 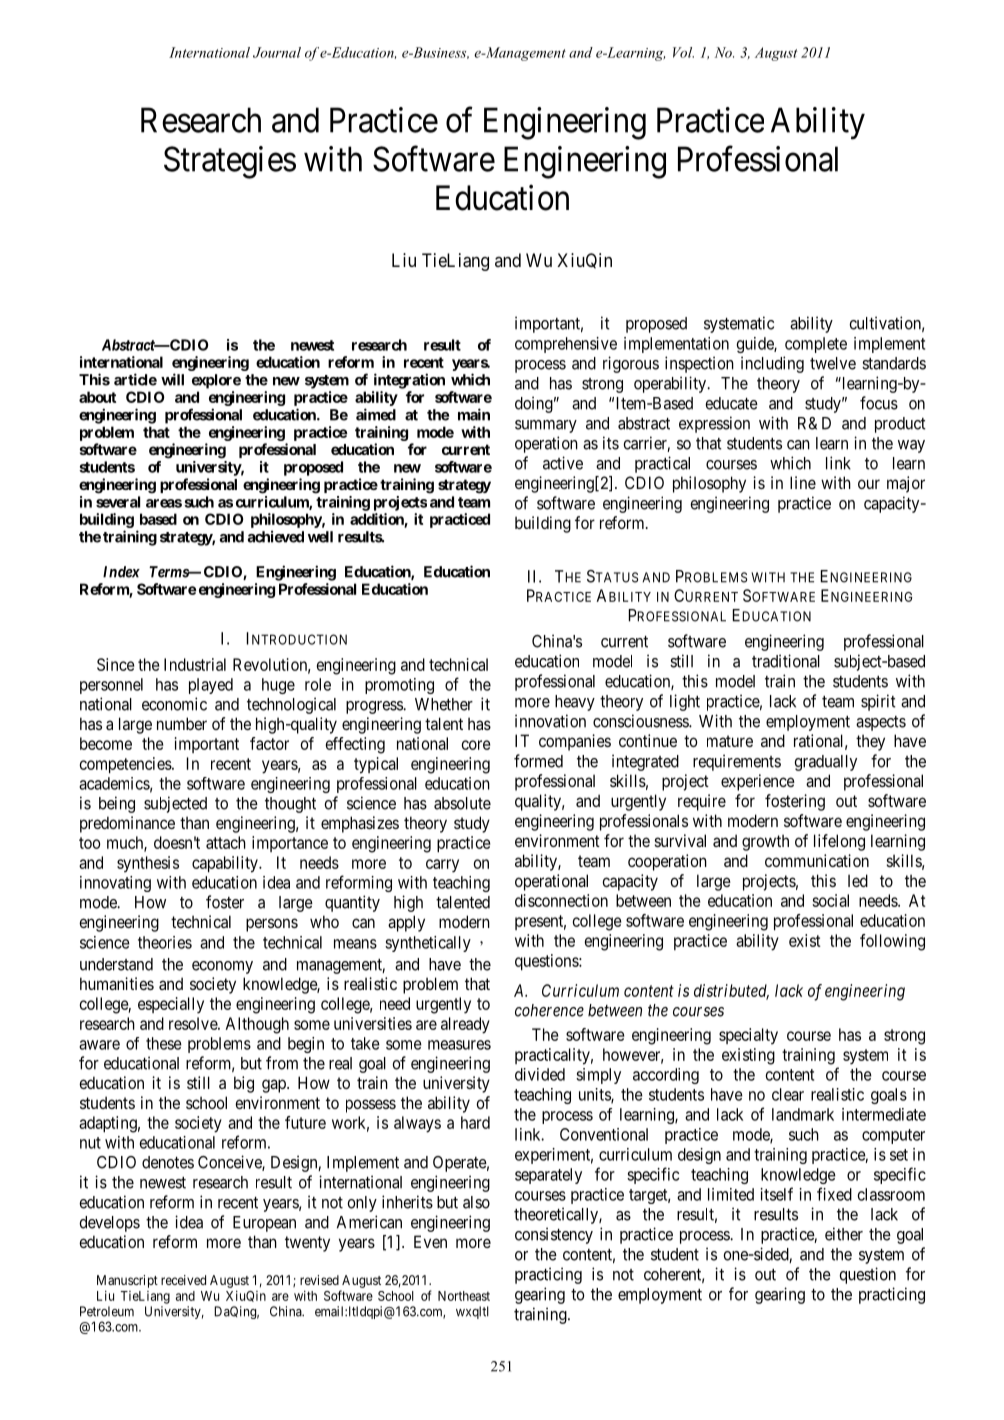 I want to click on Industrial, so click(x=195, y=664).
